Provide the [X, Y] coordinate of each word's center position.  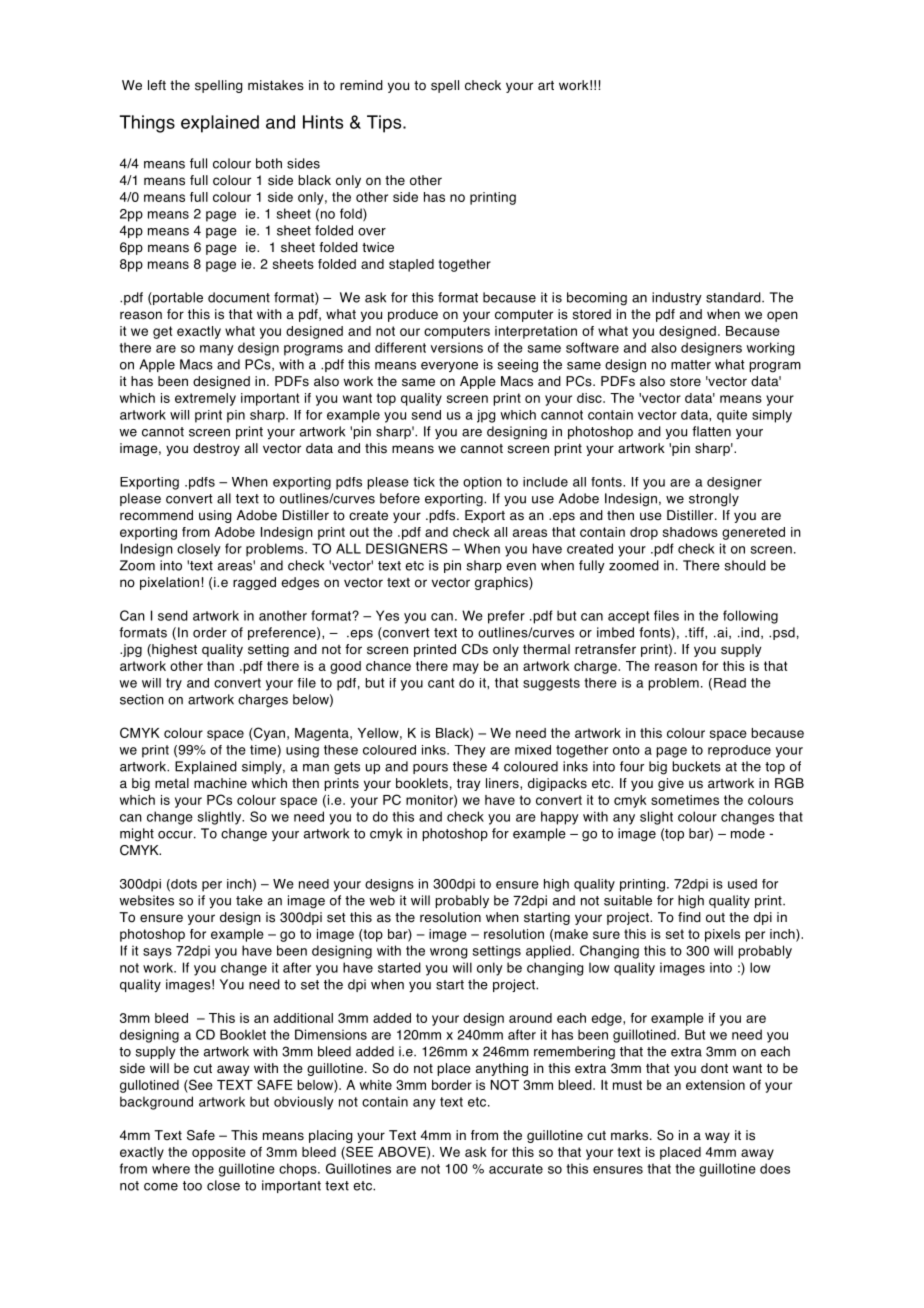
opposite [219, 1153]
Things [147, 124]
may [466, 668]
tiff [696, 632]
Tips [385, 124]
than [220, 666]
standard [734, 297]
